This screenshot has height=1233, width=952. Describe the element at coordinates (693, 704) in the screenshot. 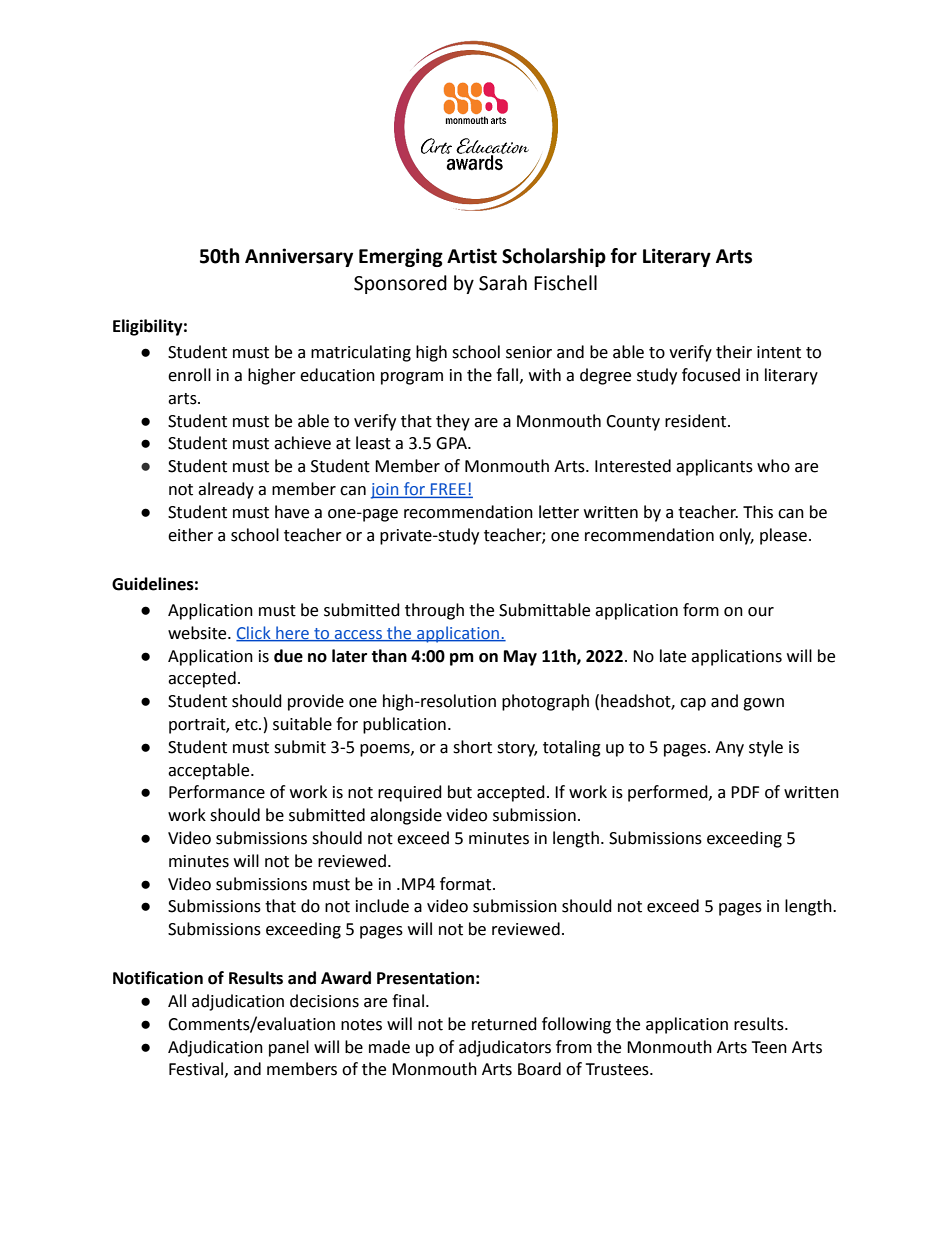

I see `cap` at that location.
